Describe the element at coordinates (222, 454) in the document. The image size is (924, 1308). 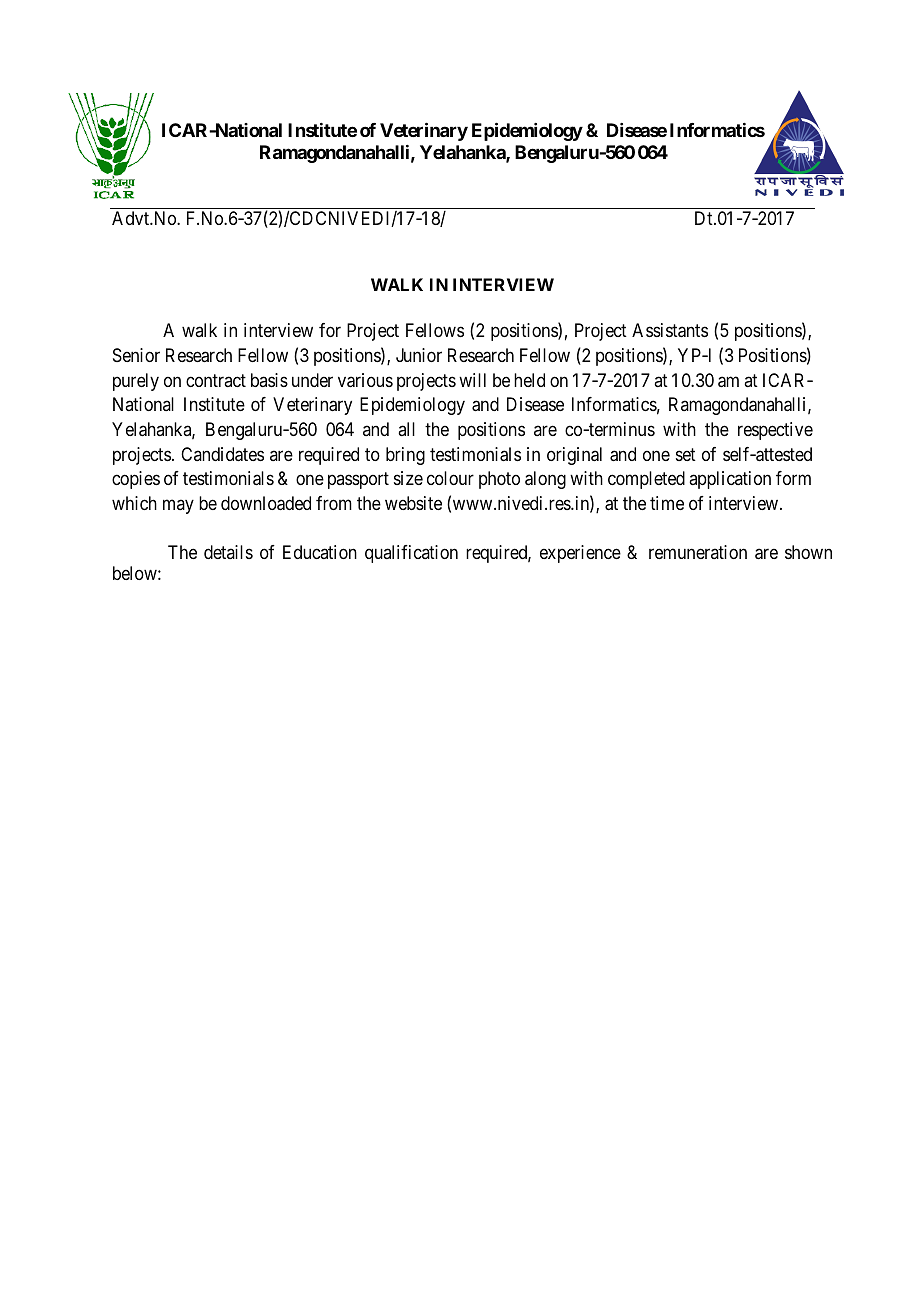
I see `Candidates` at that location.
